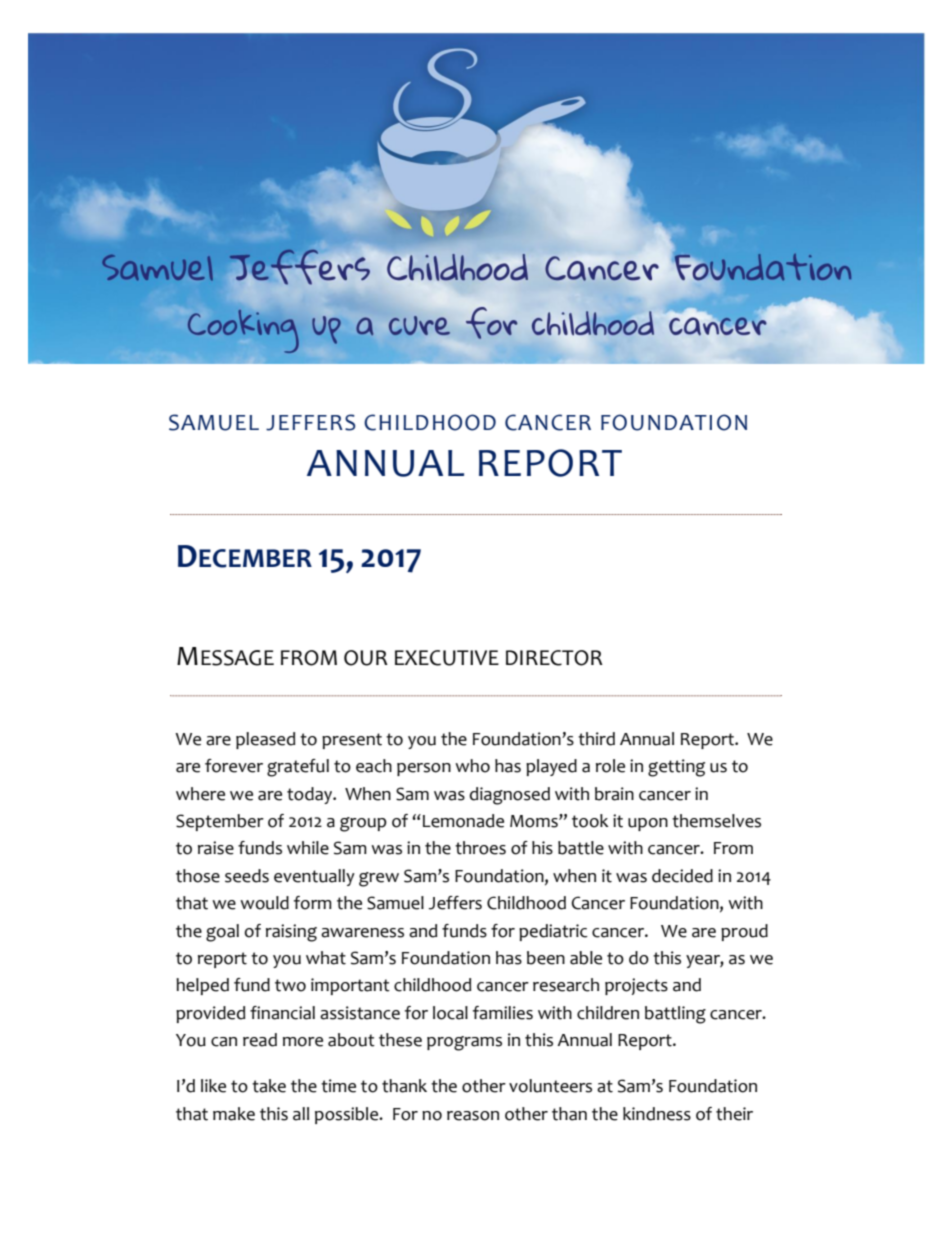 Image resolution: width=952 pixels, height=1233 pixels. I want to click on forever, so click(234, 766).
